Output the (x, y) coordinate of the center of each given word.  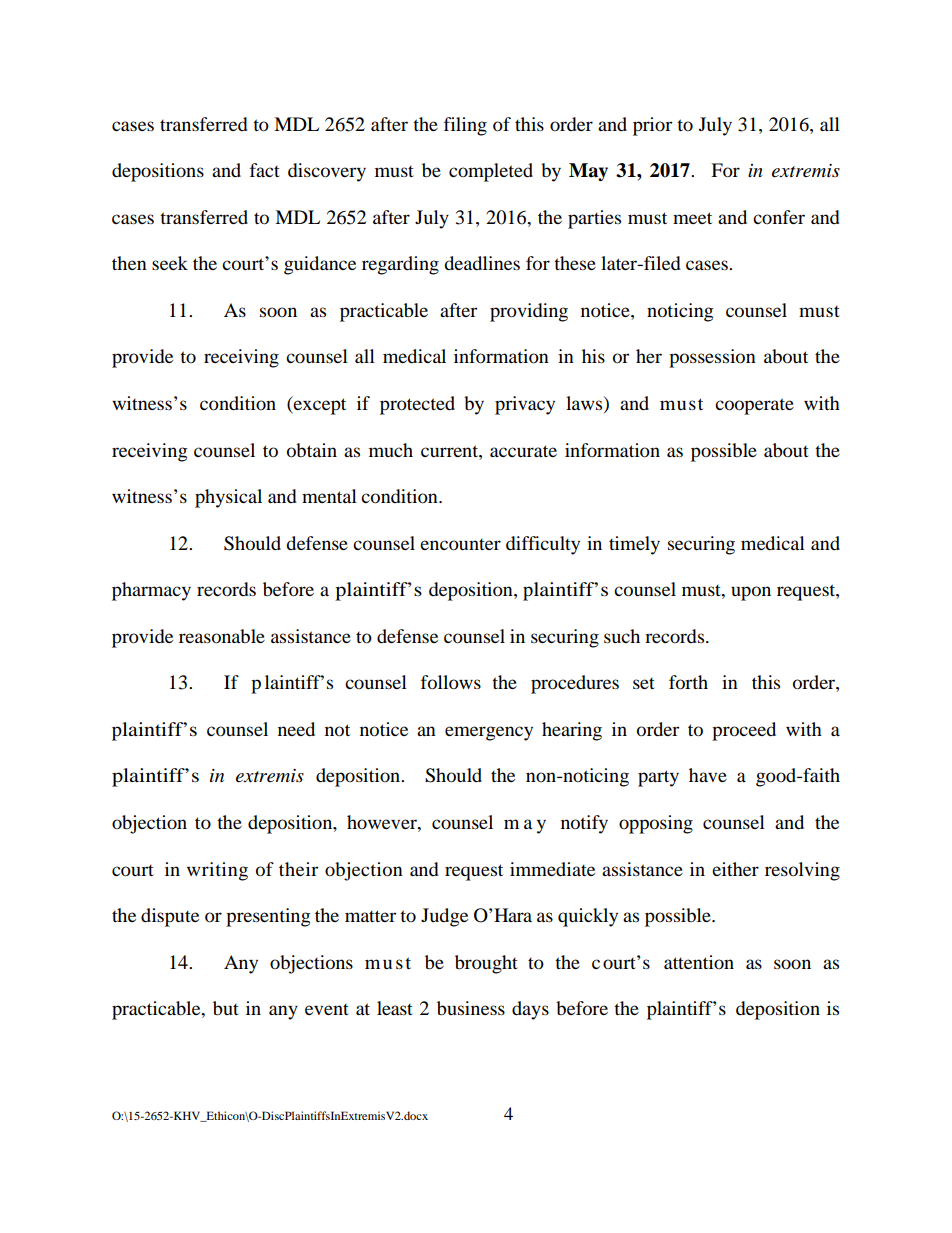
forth (688, 682)
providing (529, 312)
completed (491, 172)
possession (712, 358)
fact (265, 170)
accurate (523, 451)
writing (217, 871)
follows (451, 682)
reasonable (222, 636)
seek (170, 263)
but (226, 1008)
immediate (552, 869)
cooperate (754, 406)
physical (228, 498)
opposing (656, 824)
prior (652, 126)
